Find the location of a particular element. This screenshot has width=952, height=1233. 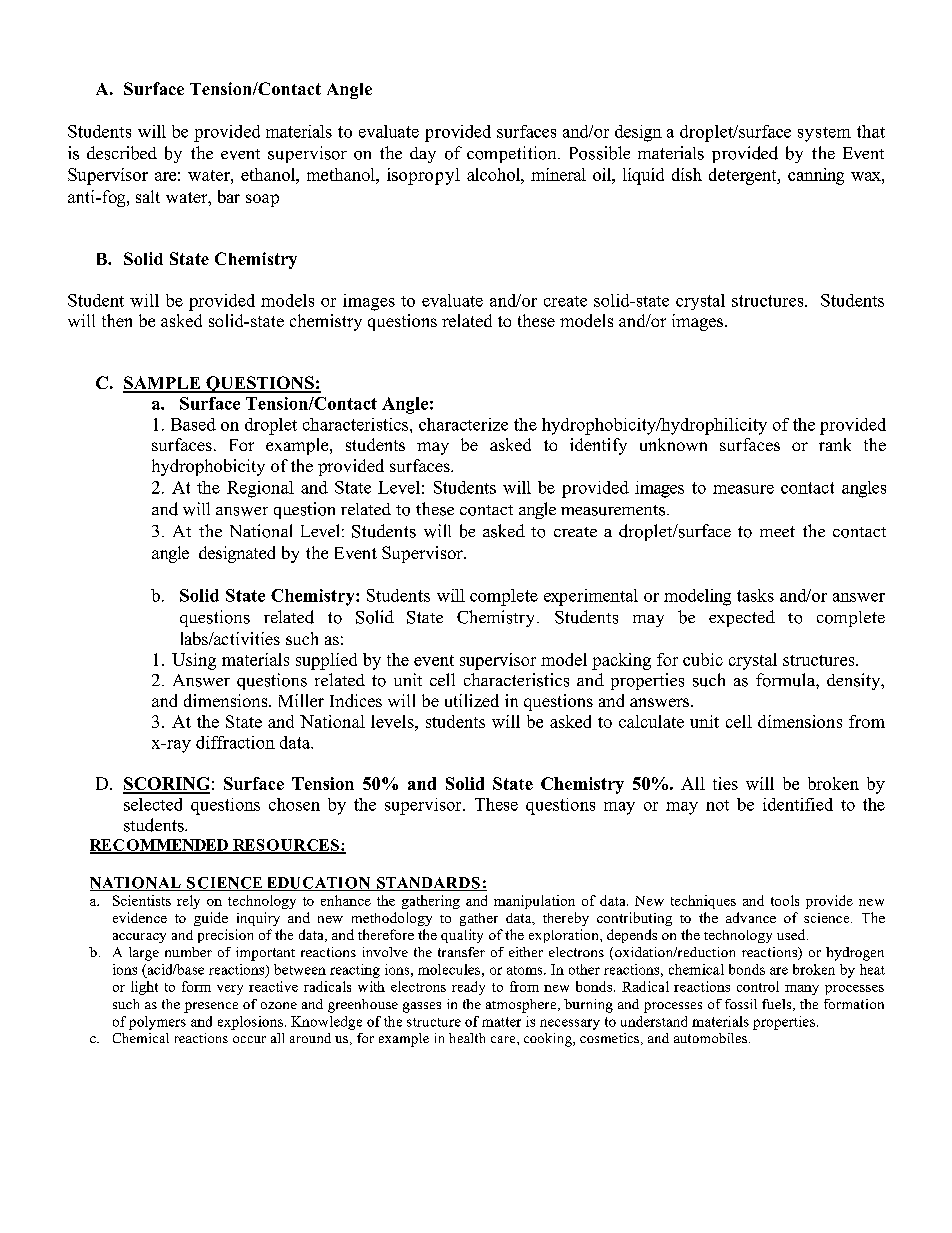

bar is located at coordinates (229, 196).
